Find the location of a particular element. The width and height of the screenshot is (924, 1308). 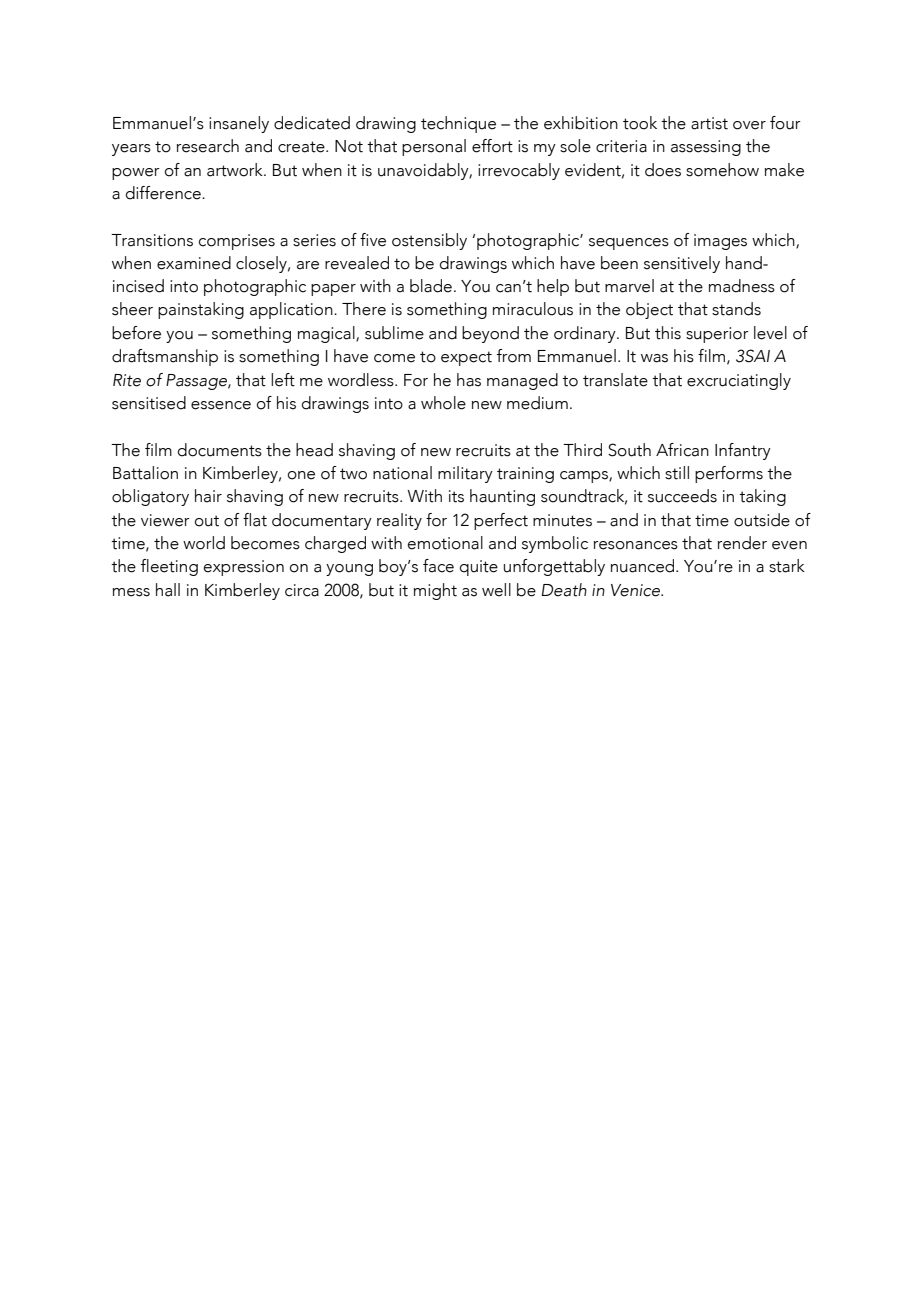

African is located at coordinates (682, 450).
